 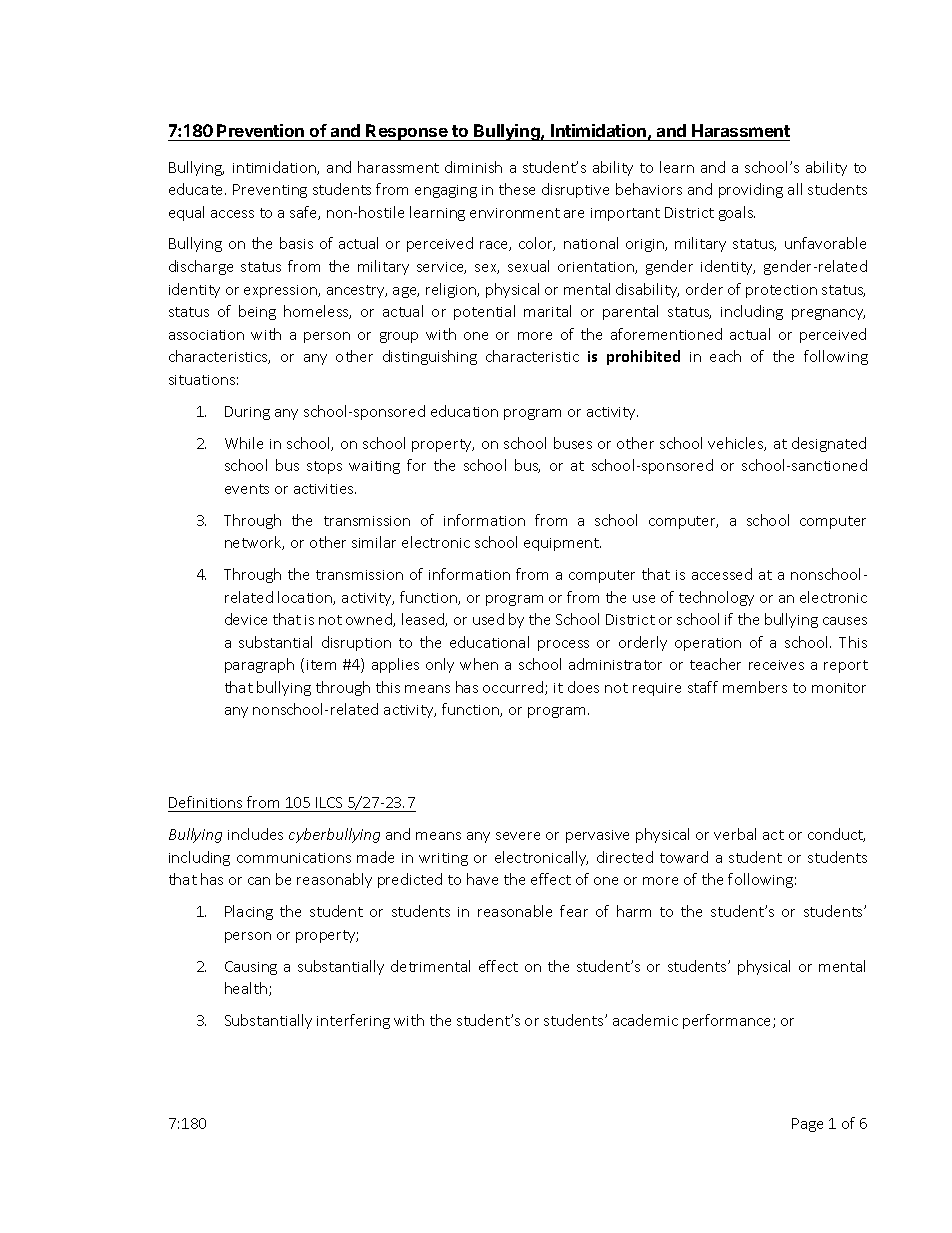 What do you see at coordinates (260, 130) in the document?
I see `Prevention` at bounding box center [260, 130].
